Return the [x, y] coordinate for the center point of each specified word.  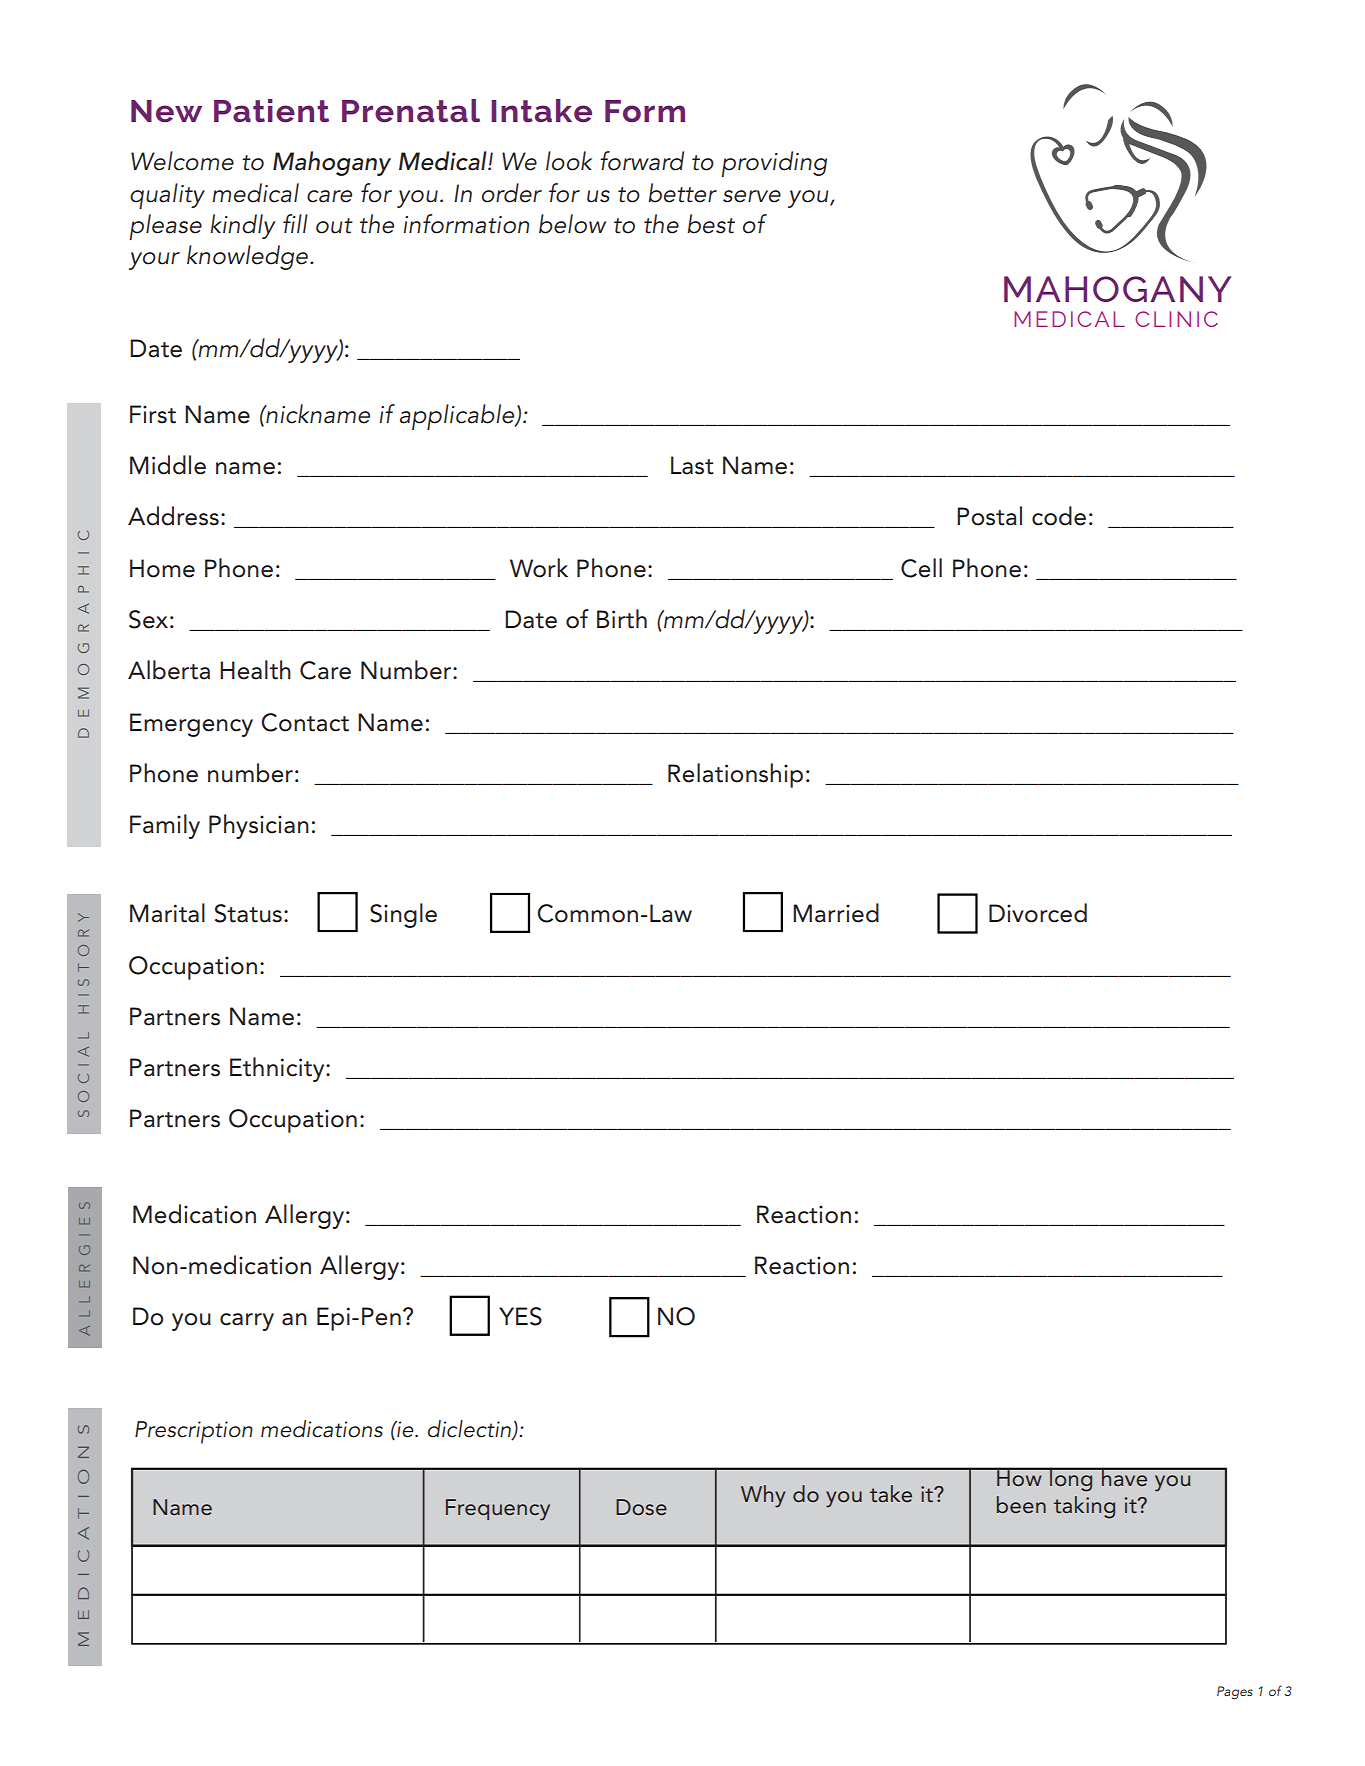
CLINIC [1176, 319]
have [1125, 1477]
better [682, 193]
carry [247, 1322]
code [1059, 516]
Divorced [1038, 913]
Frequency [498, 1510]
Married [836, 913]
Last [692, 465]
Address [173, 516]
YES [520, 1316]
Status [248, 913]
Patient [271, 110]
